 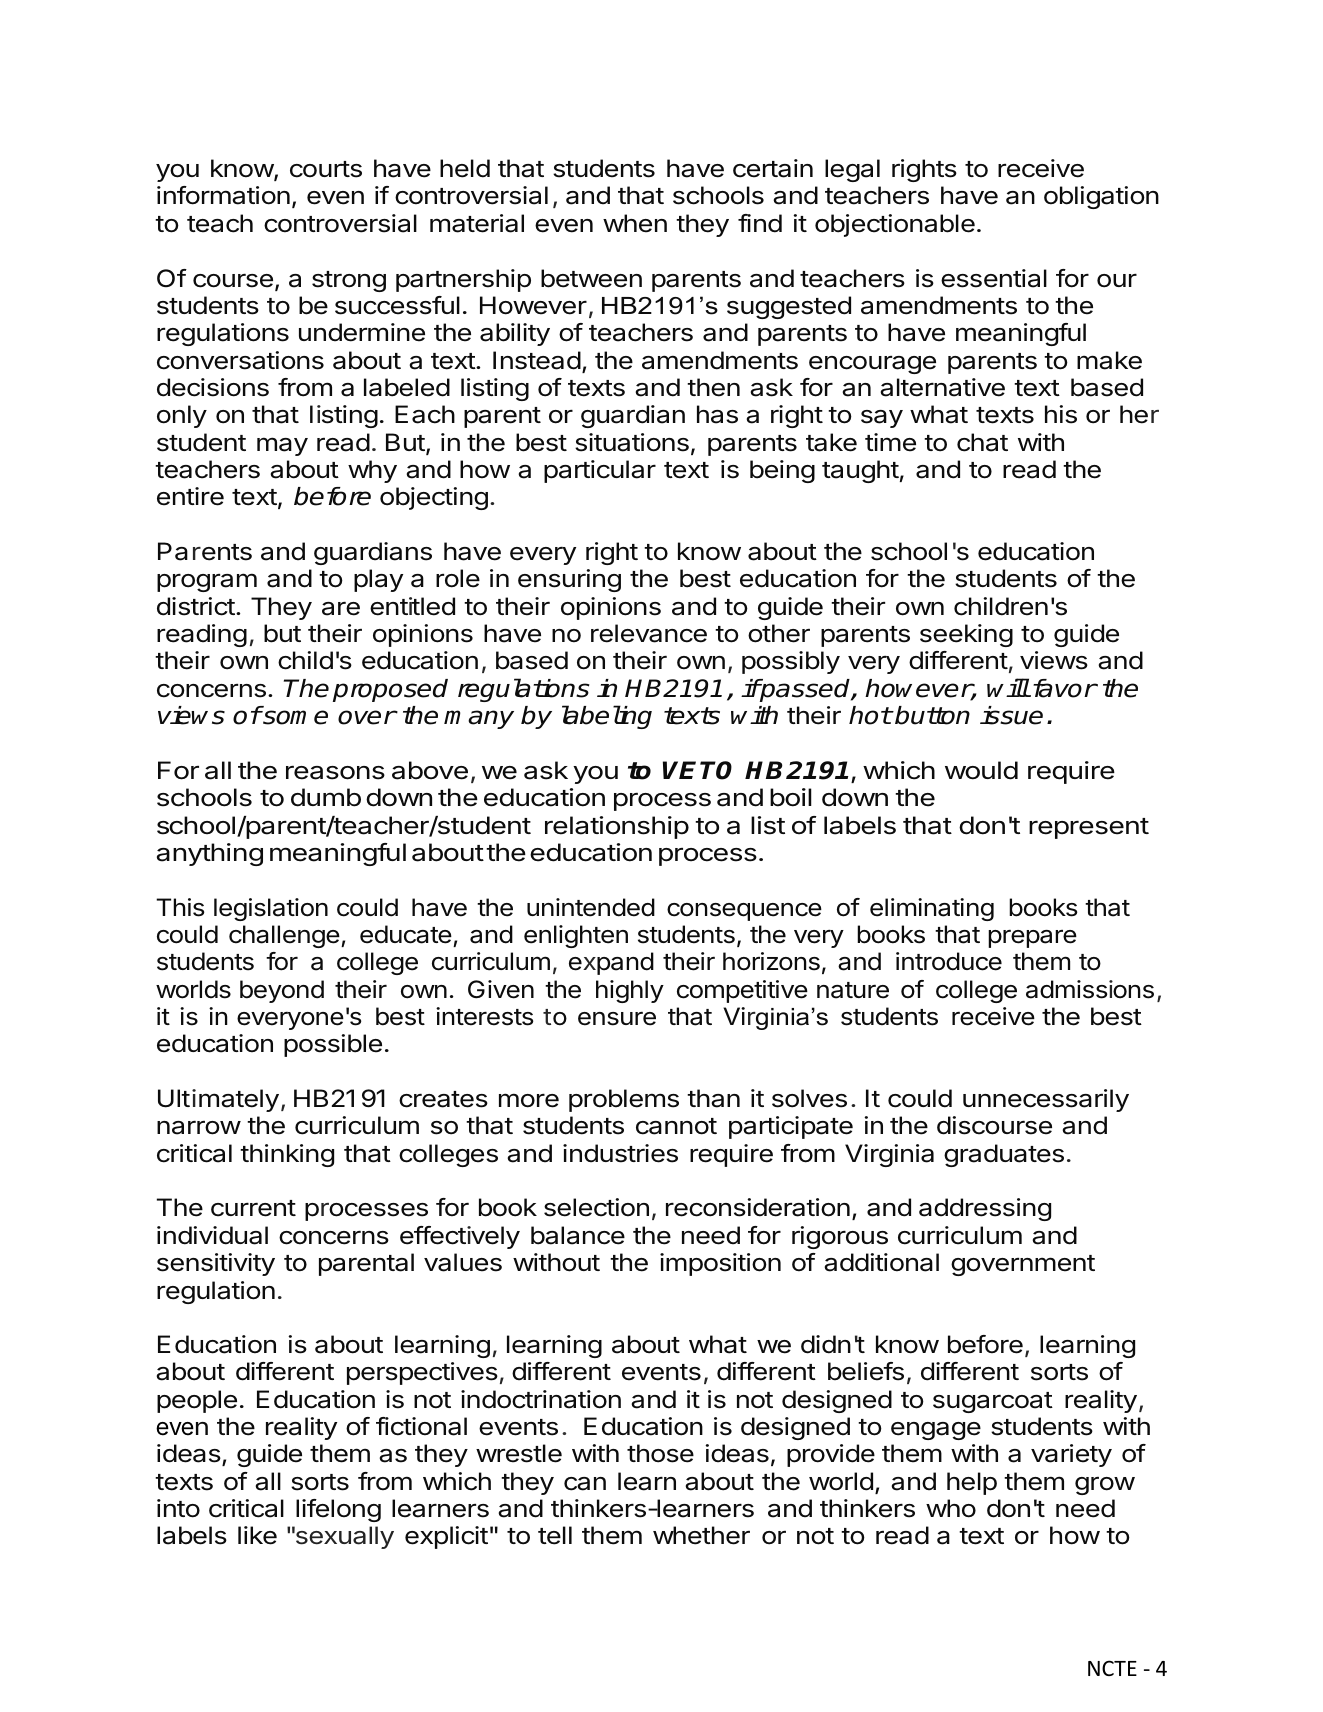 What do you see at coordinates (994, 278) in the document?
I see `essential` at bounding box center [994, 278].
